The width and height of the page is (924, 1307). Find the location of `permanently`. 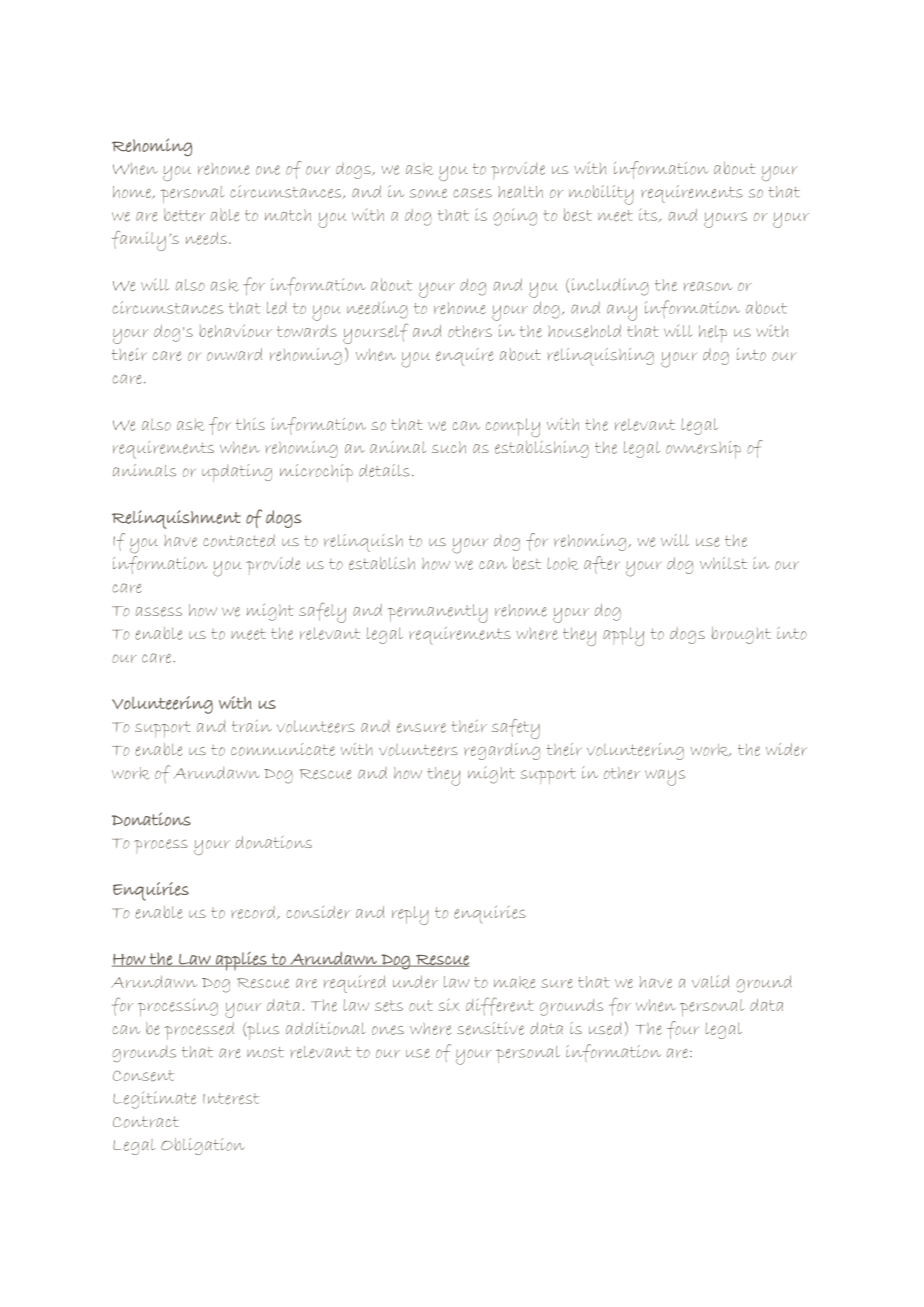

permanently is located at coordinates (438, 613).
